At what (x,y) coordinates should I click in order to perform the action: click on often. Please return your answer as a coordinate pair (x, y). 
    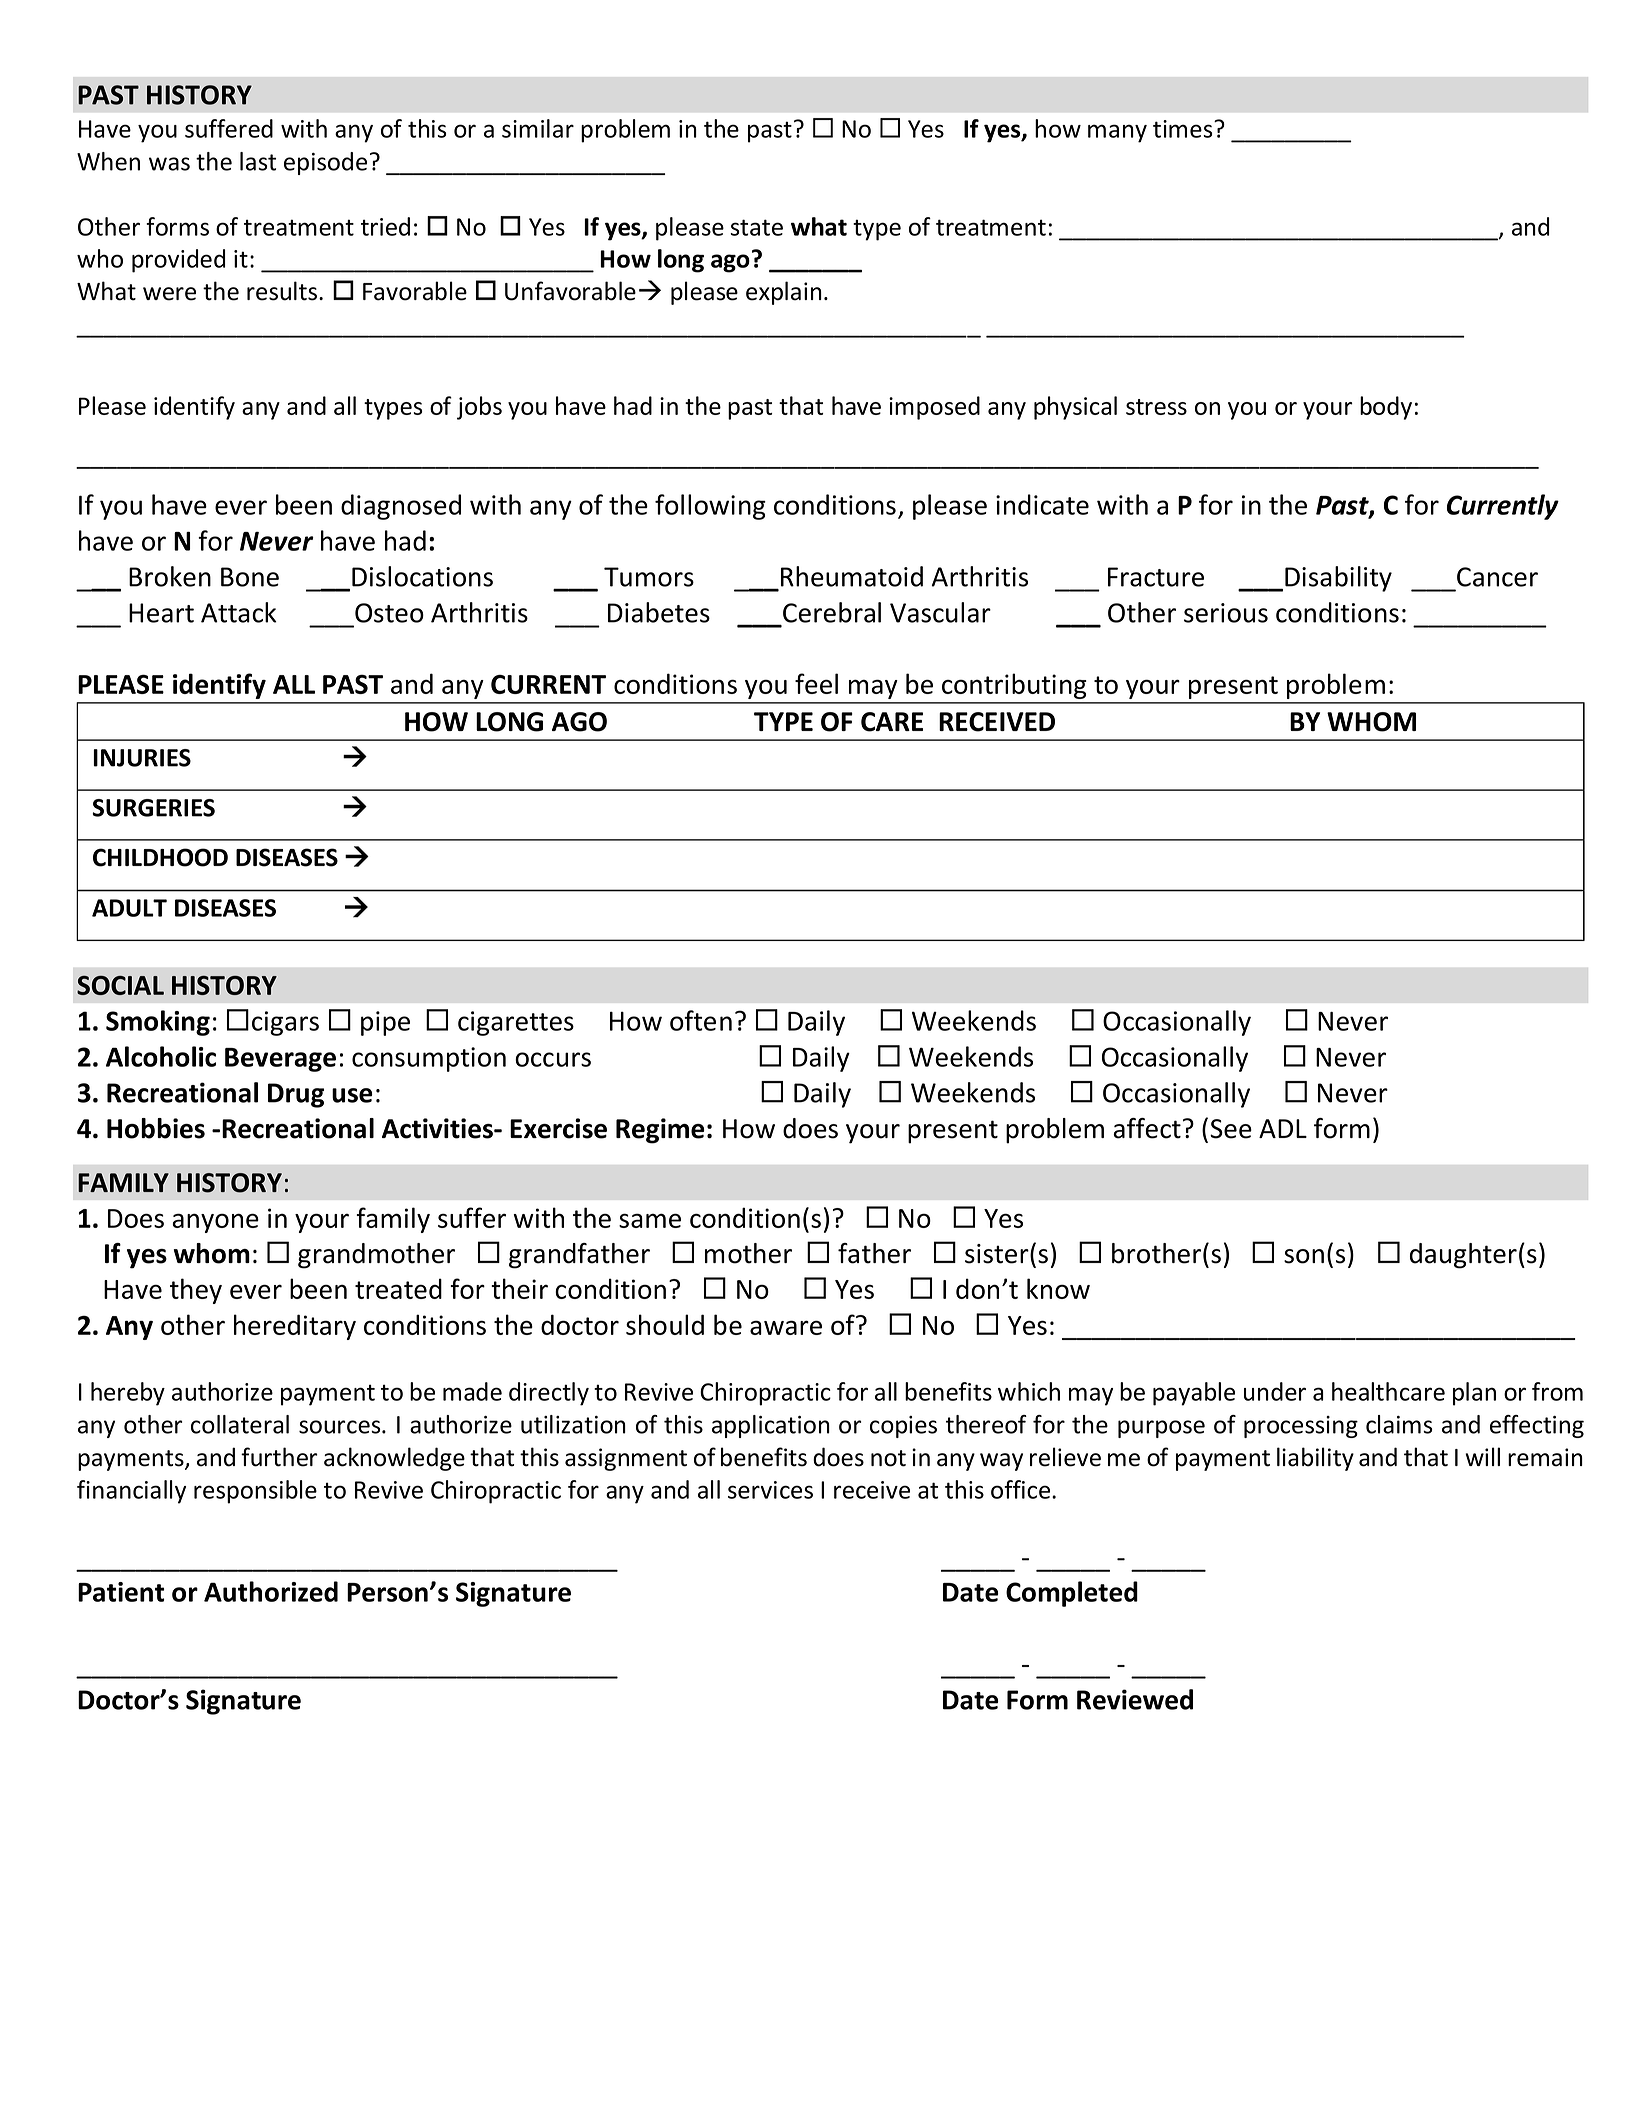
    Looking at the image, I should click on (701, 1020).
